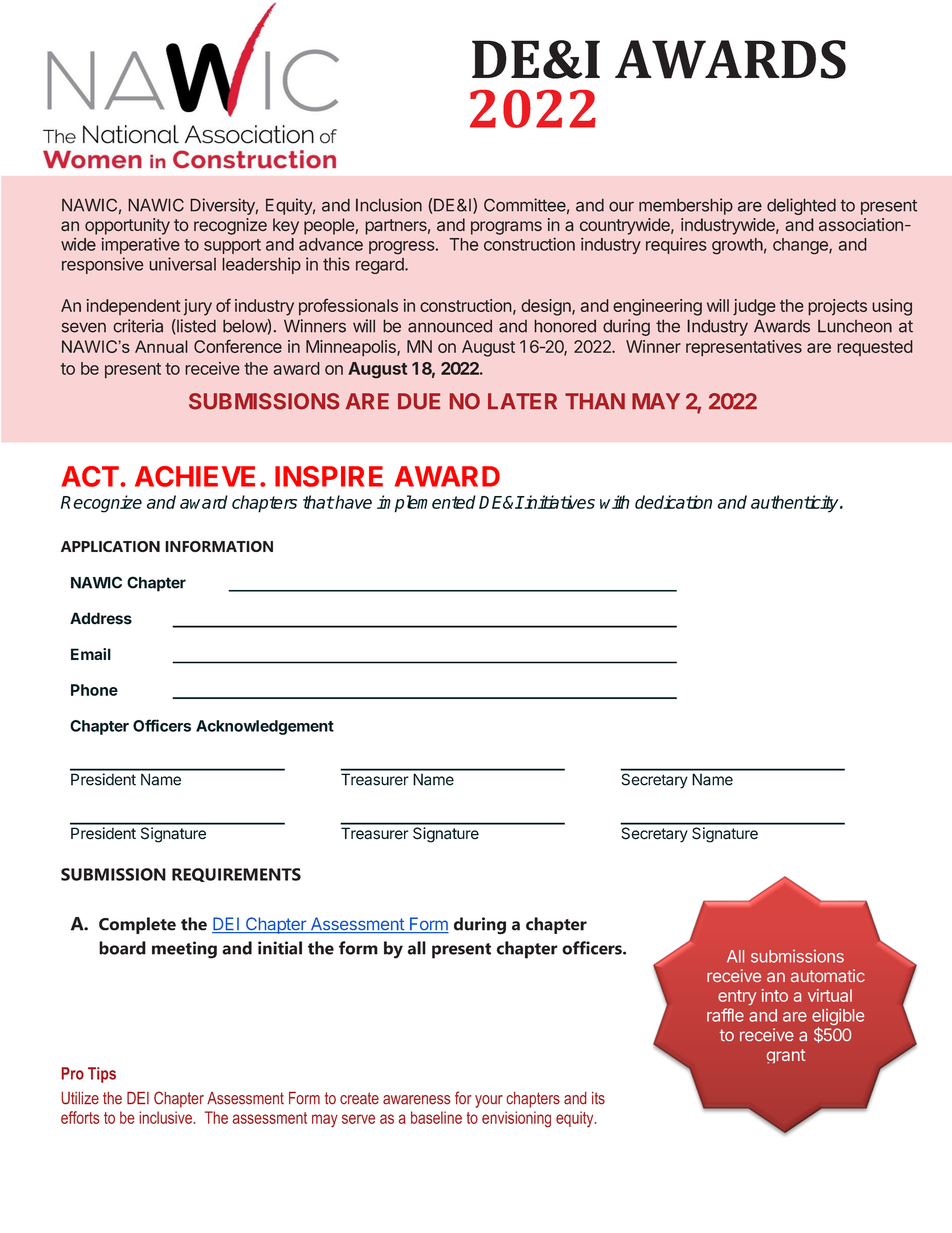 The width and height of the page is (952, 1233). I want to click on requested, so click(875, 348).
